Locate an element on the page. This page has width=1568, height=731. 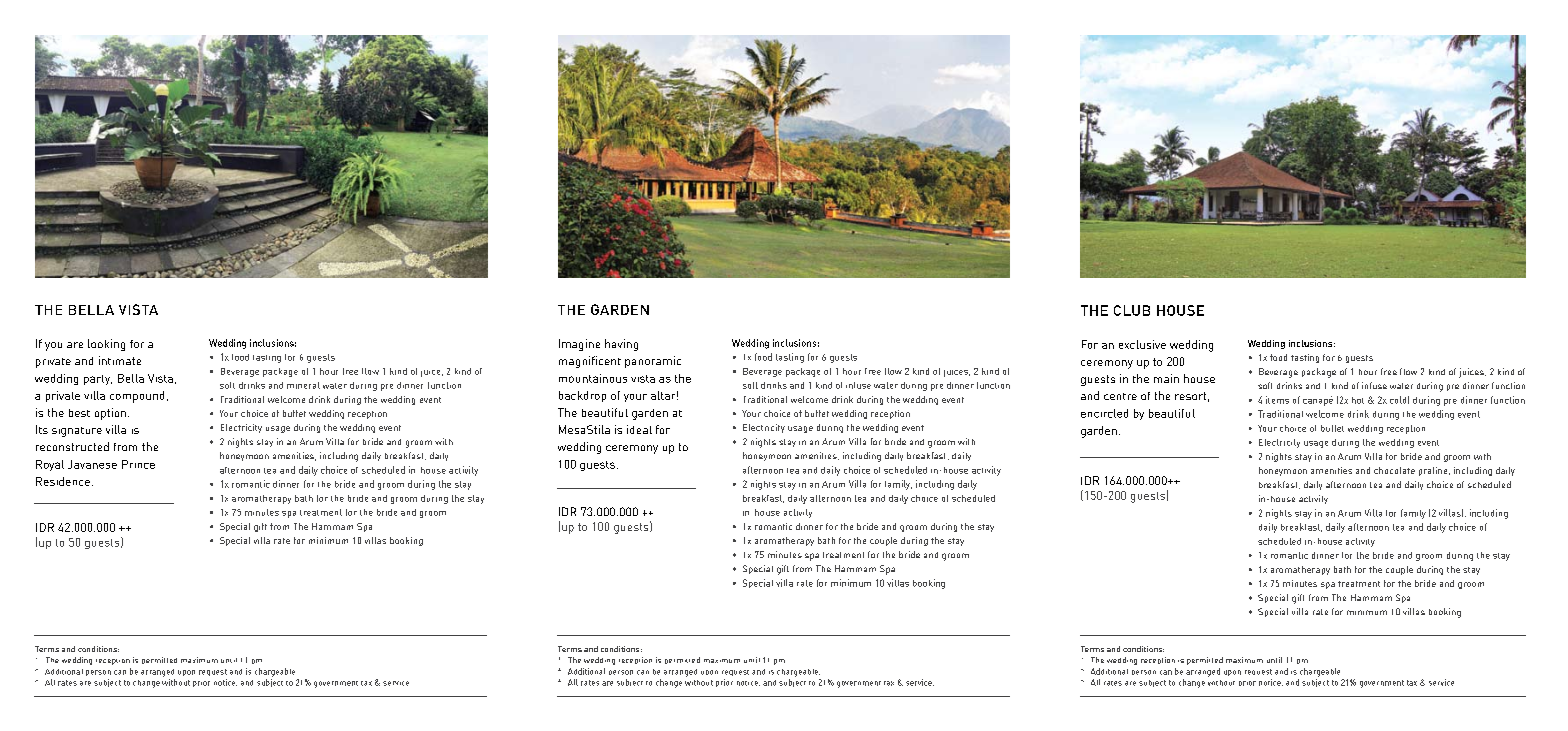
looking is located at coordinates (106, 345).
